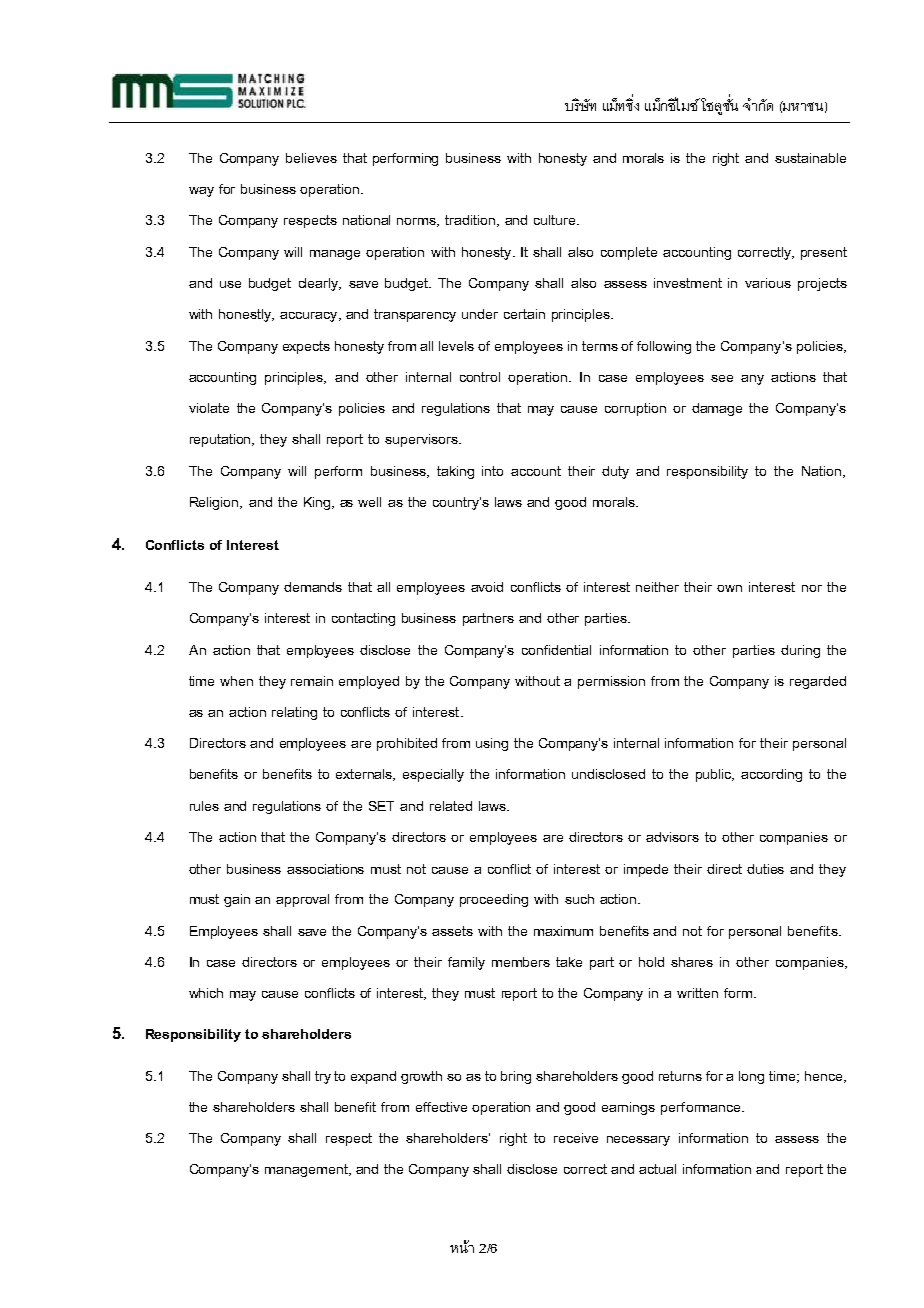 This screenshot has width=924, height=1308. Describe the element at coordinates (302, 900) in the screenshot. I see `approval` at that location.
